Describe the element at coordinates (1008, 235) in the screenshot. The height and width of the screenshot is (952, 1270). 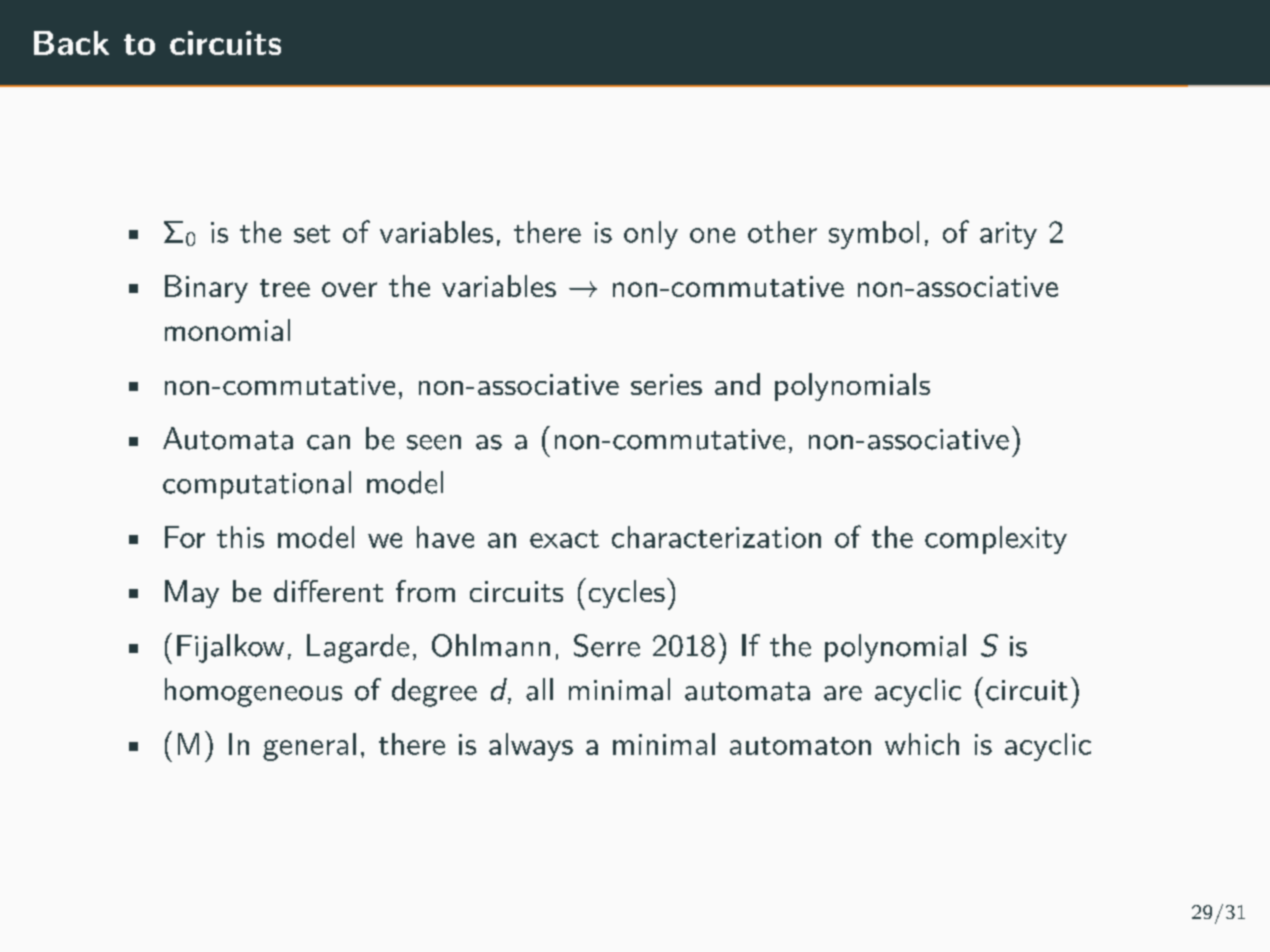
I see `arity` at that location.
